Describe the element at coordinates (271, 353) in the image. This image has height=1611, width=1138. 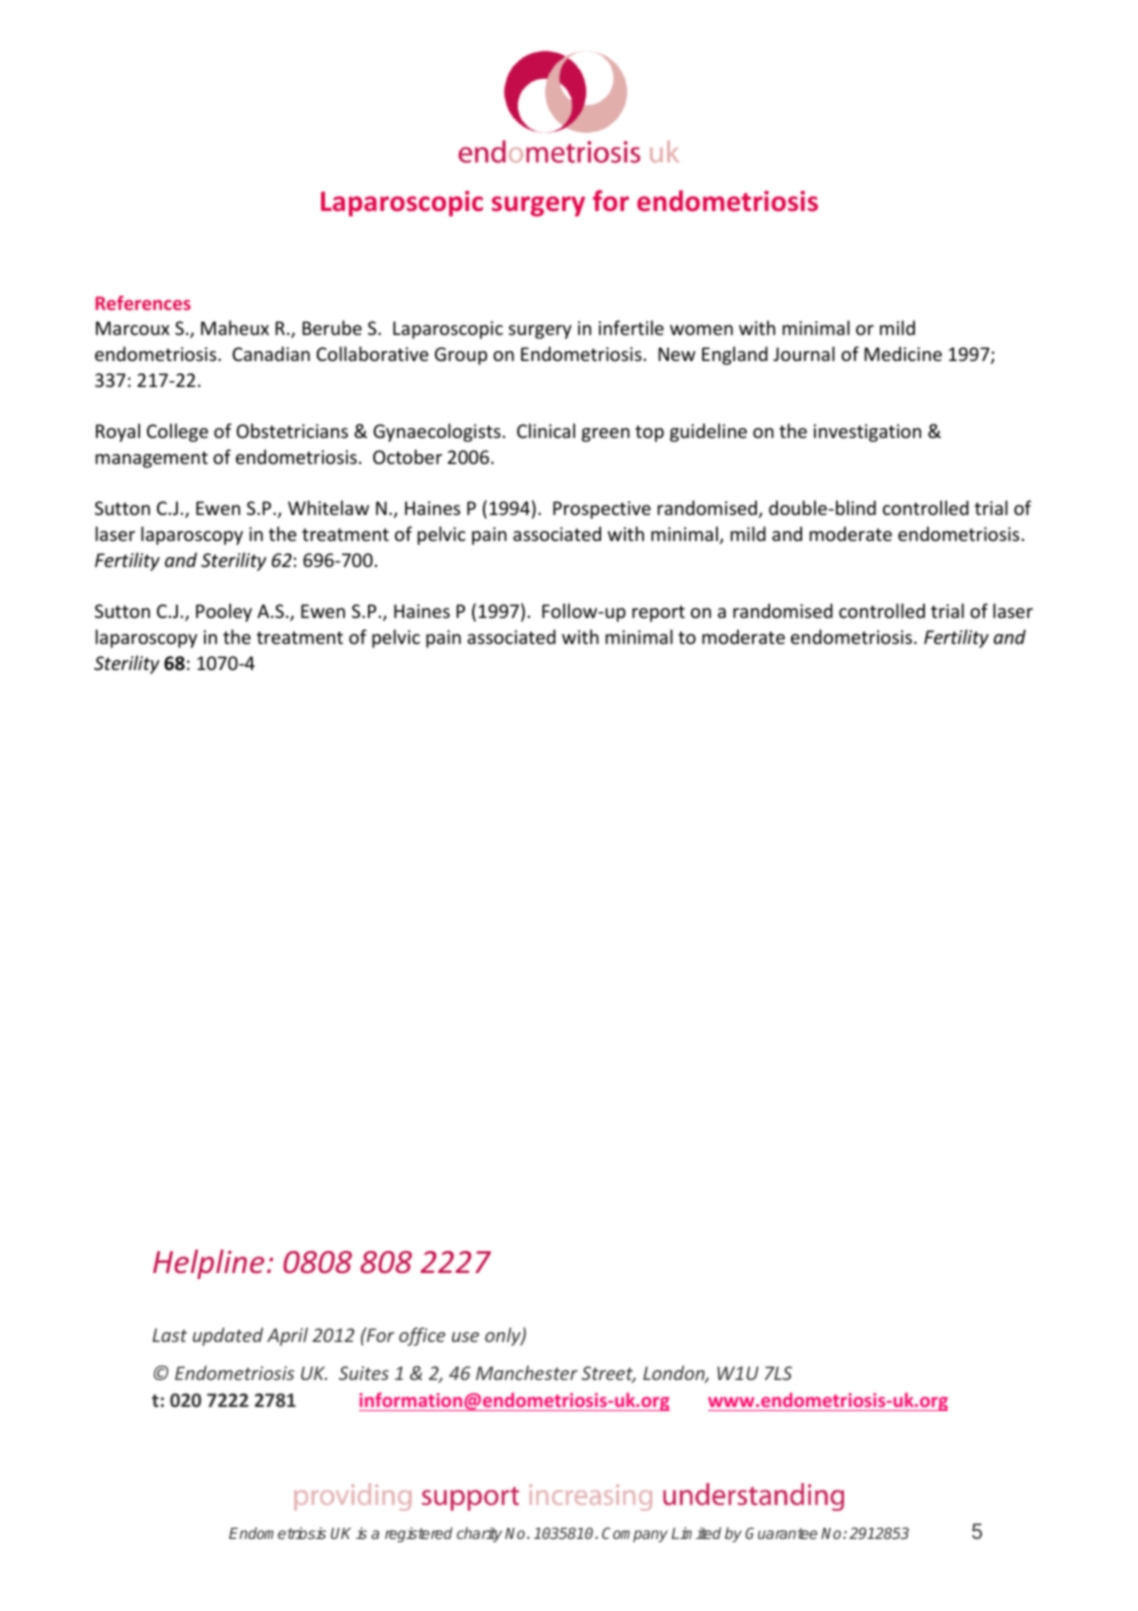
I see `Canadian` at that location.
